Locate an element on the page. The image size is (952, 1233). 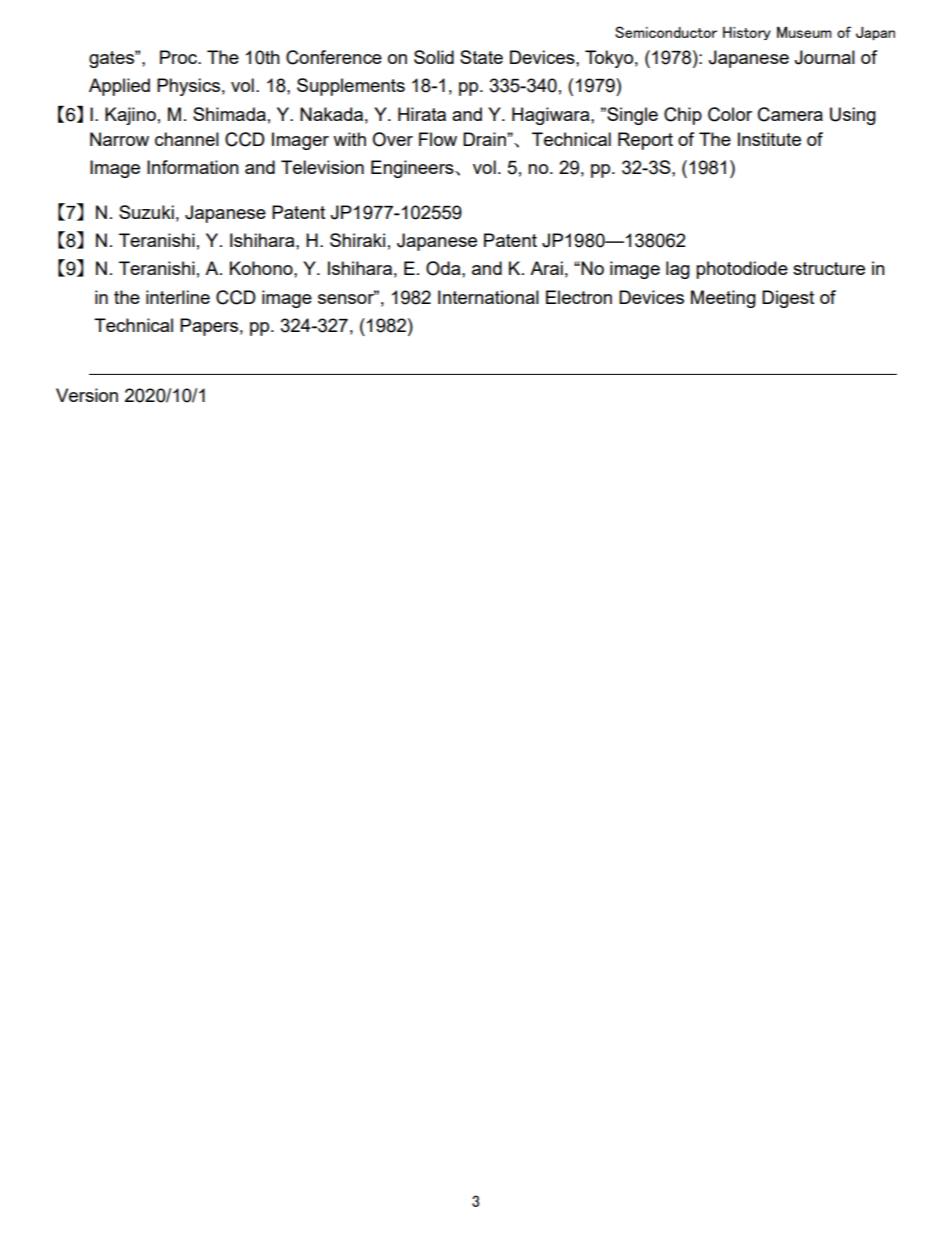
International is located at coordinates (488, 297).
